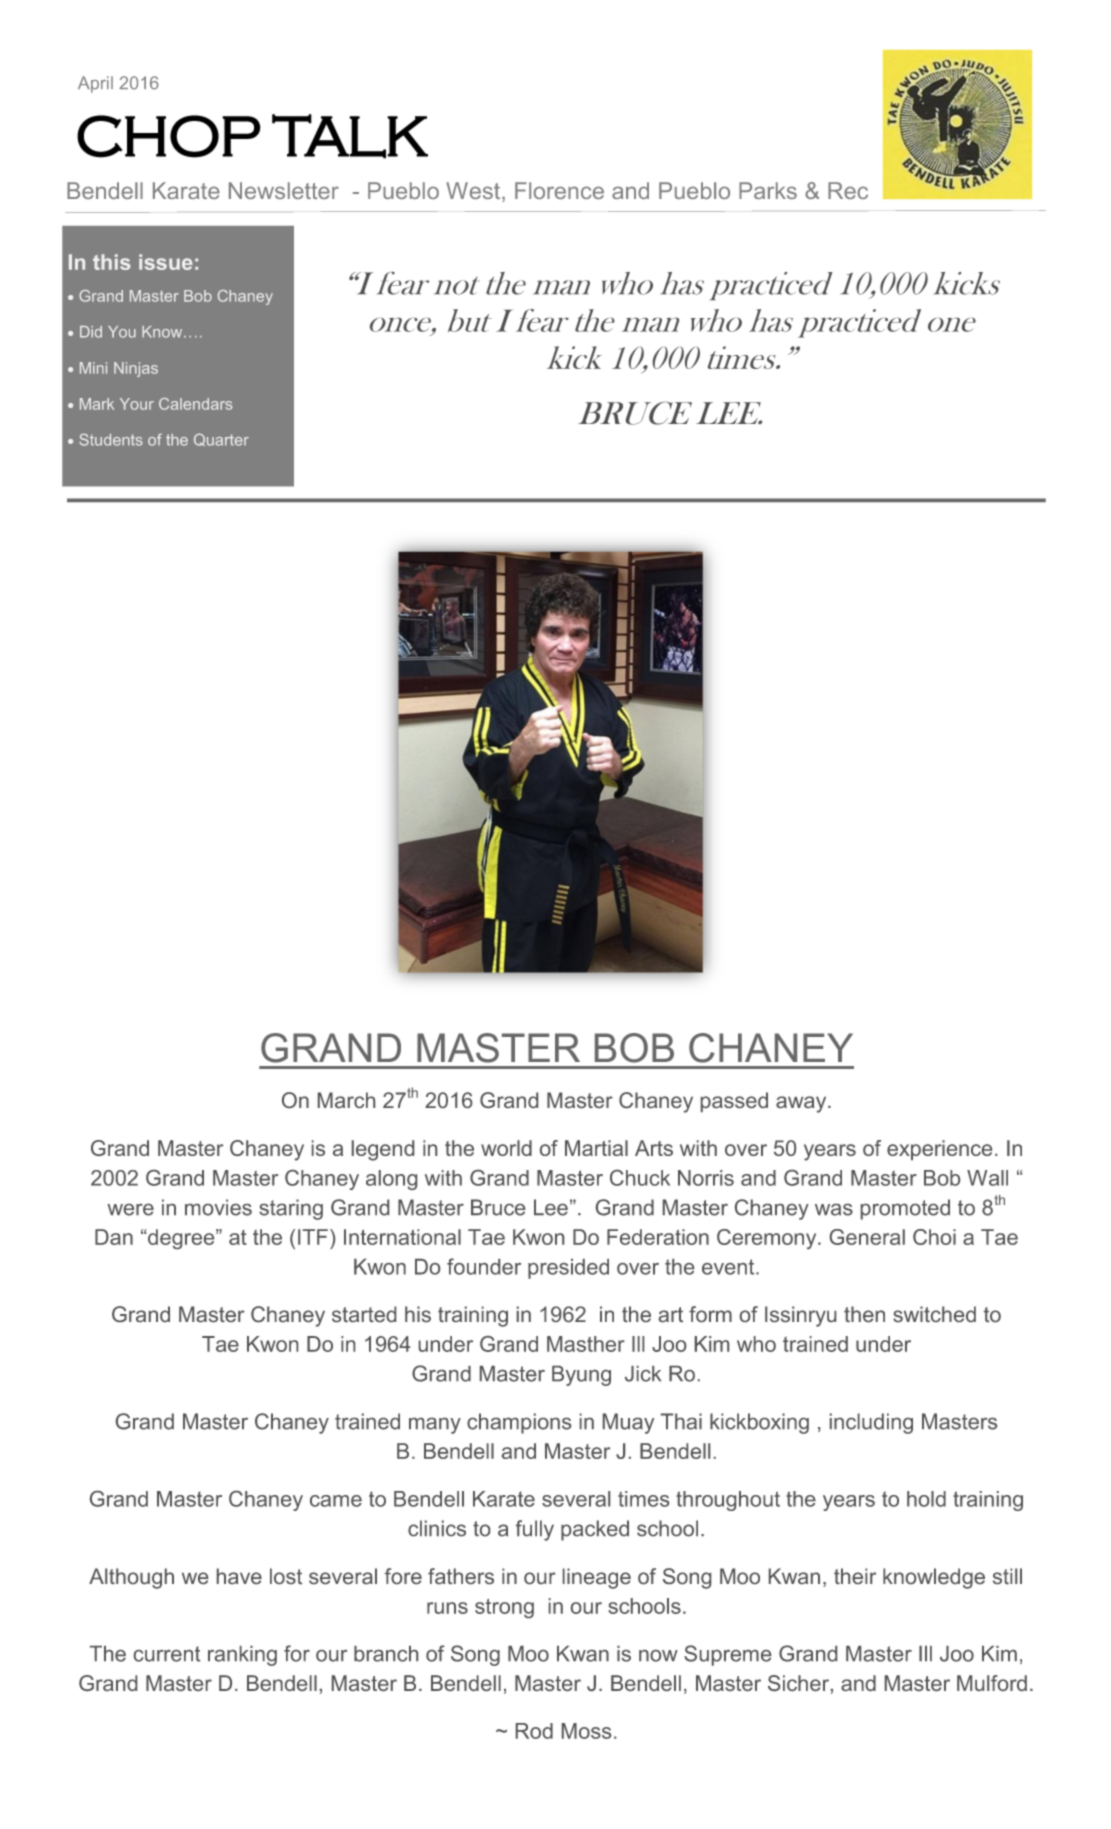 The width and height of the page is (1111, 1829). I want to click on Rec, so click(848, 190).
